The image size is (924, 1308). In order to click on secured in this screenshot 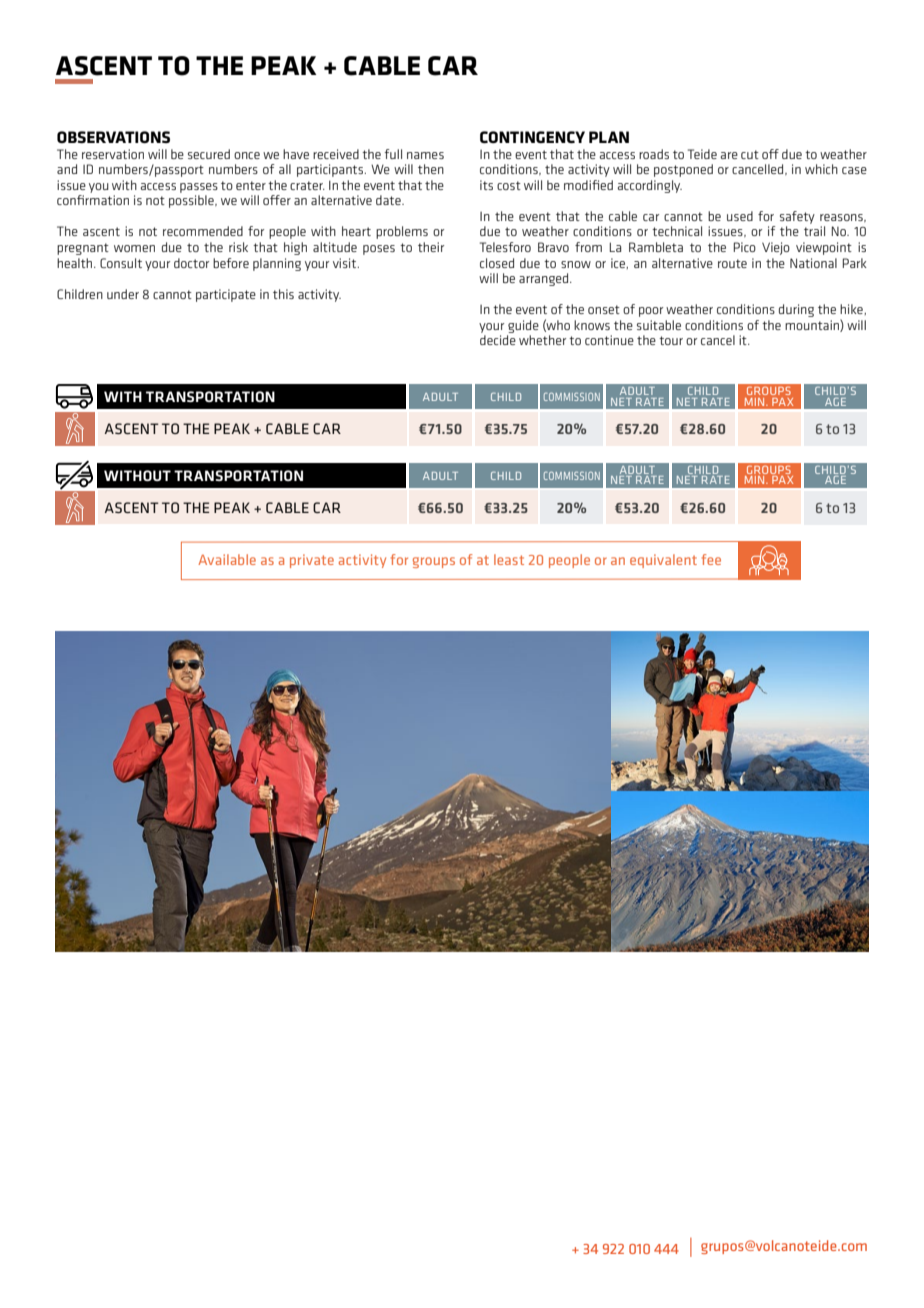, I will do `click(209, 154)`.
